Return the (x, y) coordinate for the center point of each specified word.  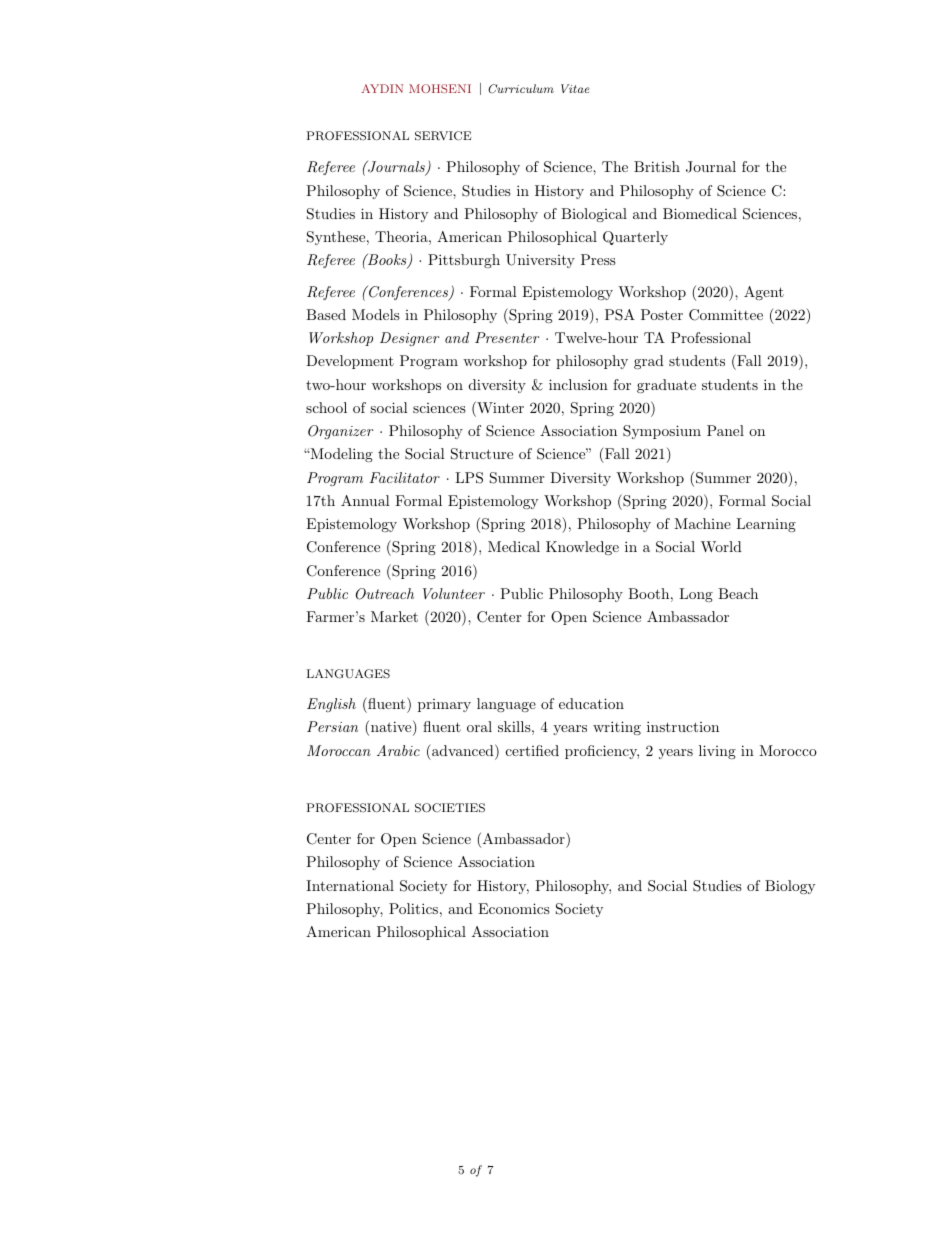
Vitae (575, 88)
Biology (790, 887)
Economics (514, 908)
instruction (683, 726)
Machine (702, 523)
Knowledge (582, 548)
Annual (365, 500)
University (540, 261)
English (331, 705)
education (591, 703)
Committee (726, 315)
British (657, 166)
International (350, 885)
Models (376, 314)
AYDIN (382, 88)
